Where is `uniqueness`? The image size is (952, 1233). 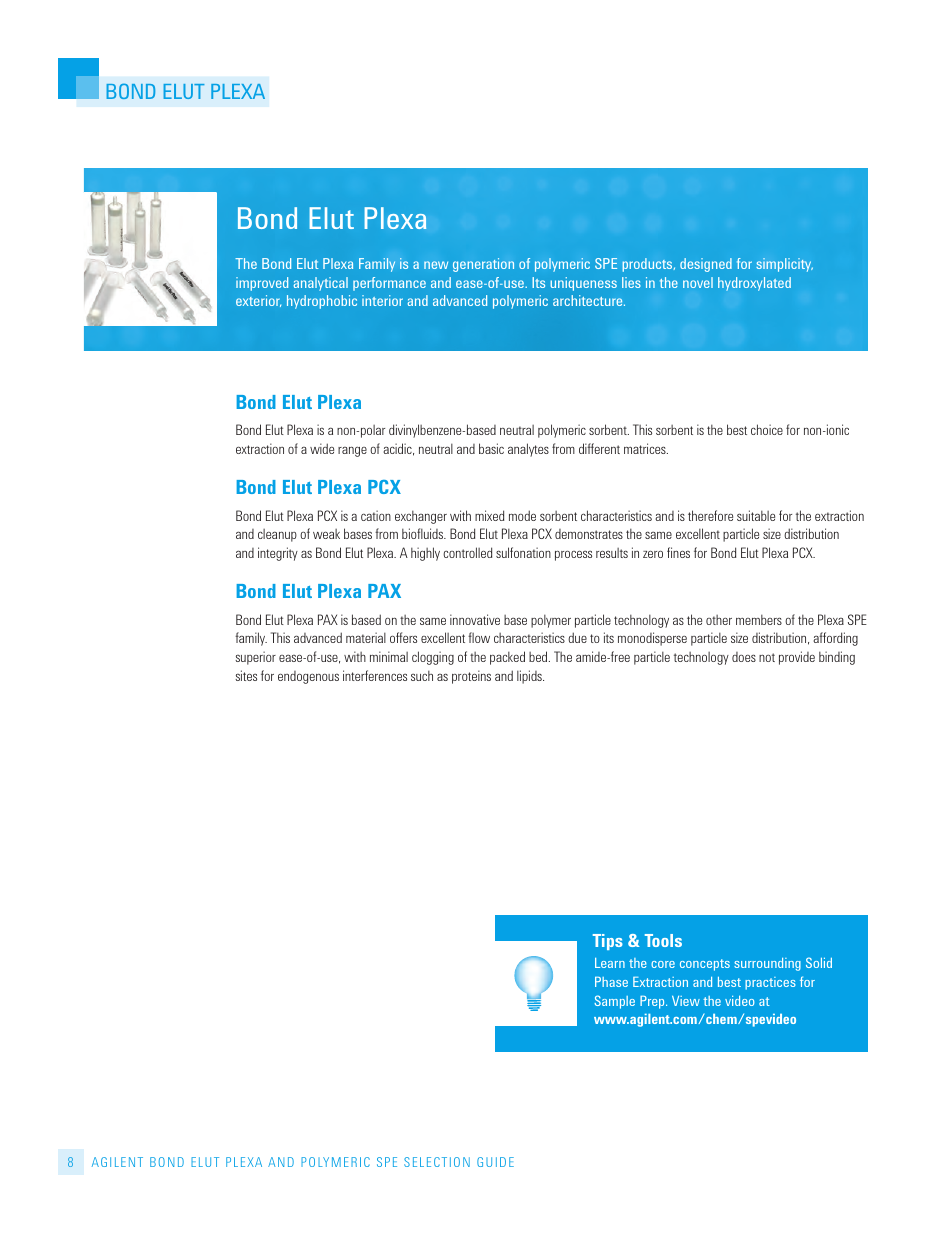 uniqueness is located at coordinates (583, 284).
